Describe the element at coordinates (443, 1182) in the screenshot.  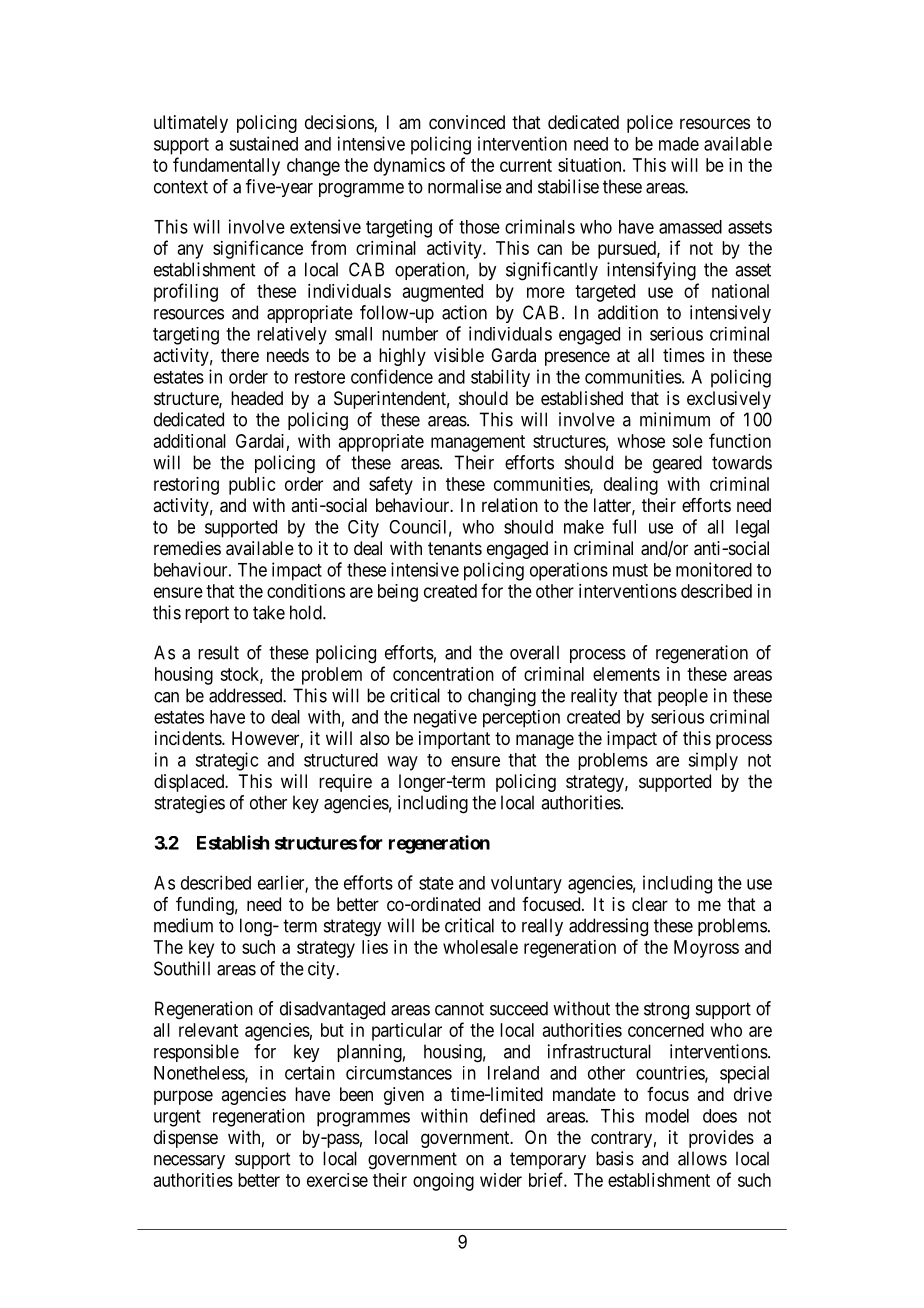
I see `ongoing` at that location.
